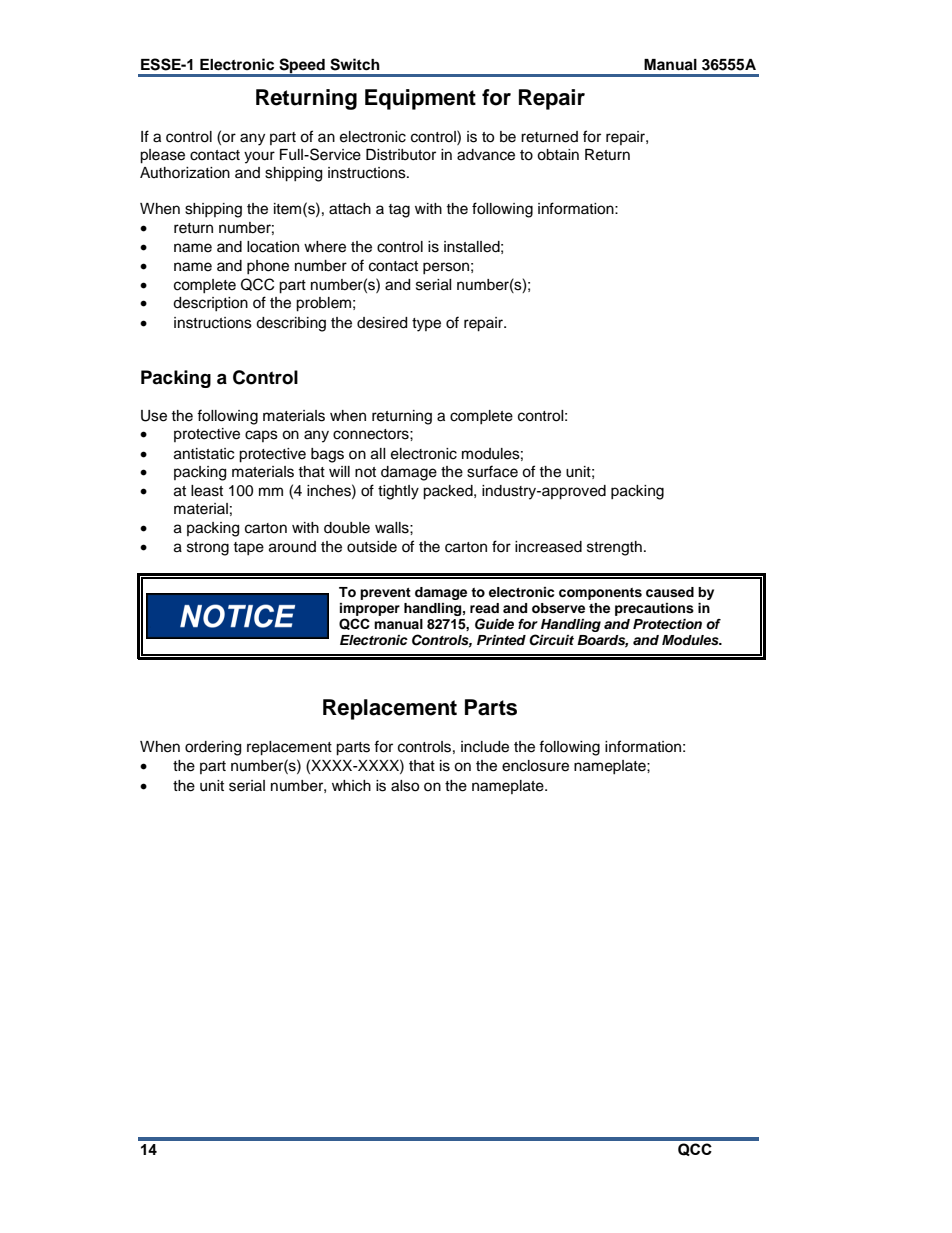 This screenshot has height=1233, width=952. I want to click on Equipment, so click(420, 99).
